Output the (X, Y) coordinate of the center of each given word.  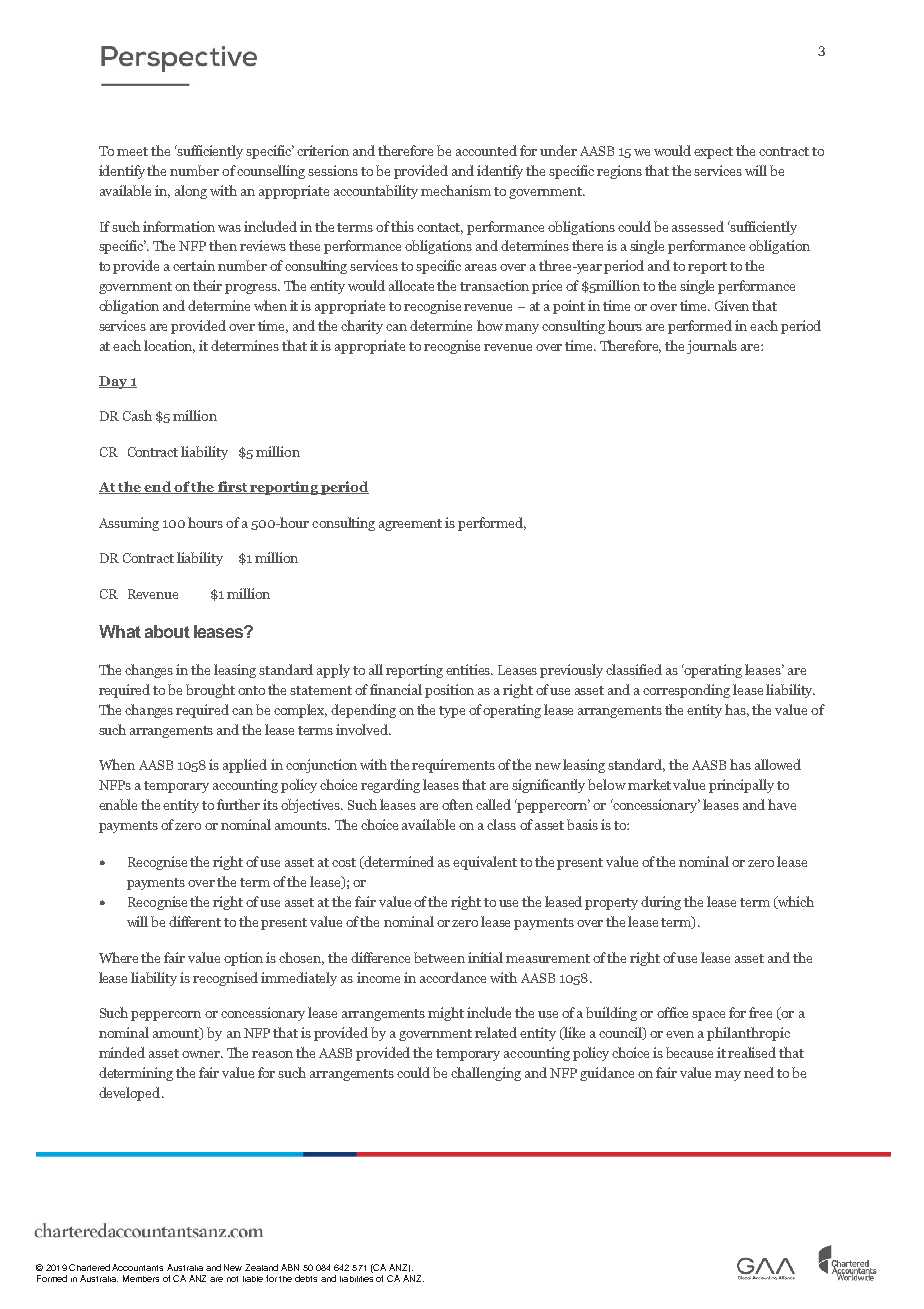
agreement (410, 525)
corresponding (686, 691)
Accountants (137, 1267)
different (195, 921)
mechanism (456, 190)
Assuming (129, 524)
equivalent (485, 863)
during (661, 903)
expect (713, 153)
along (191, 192)
